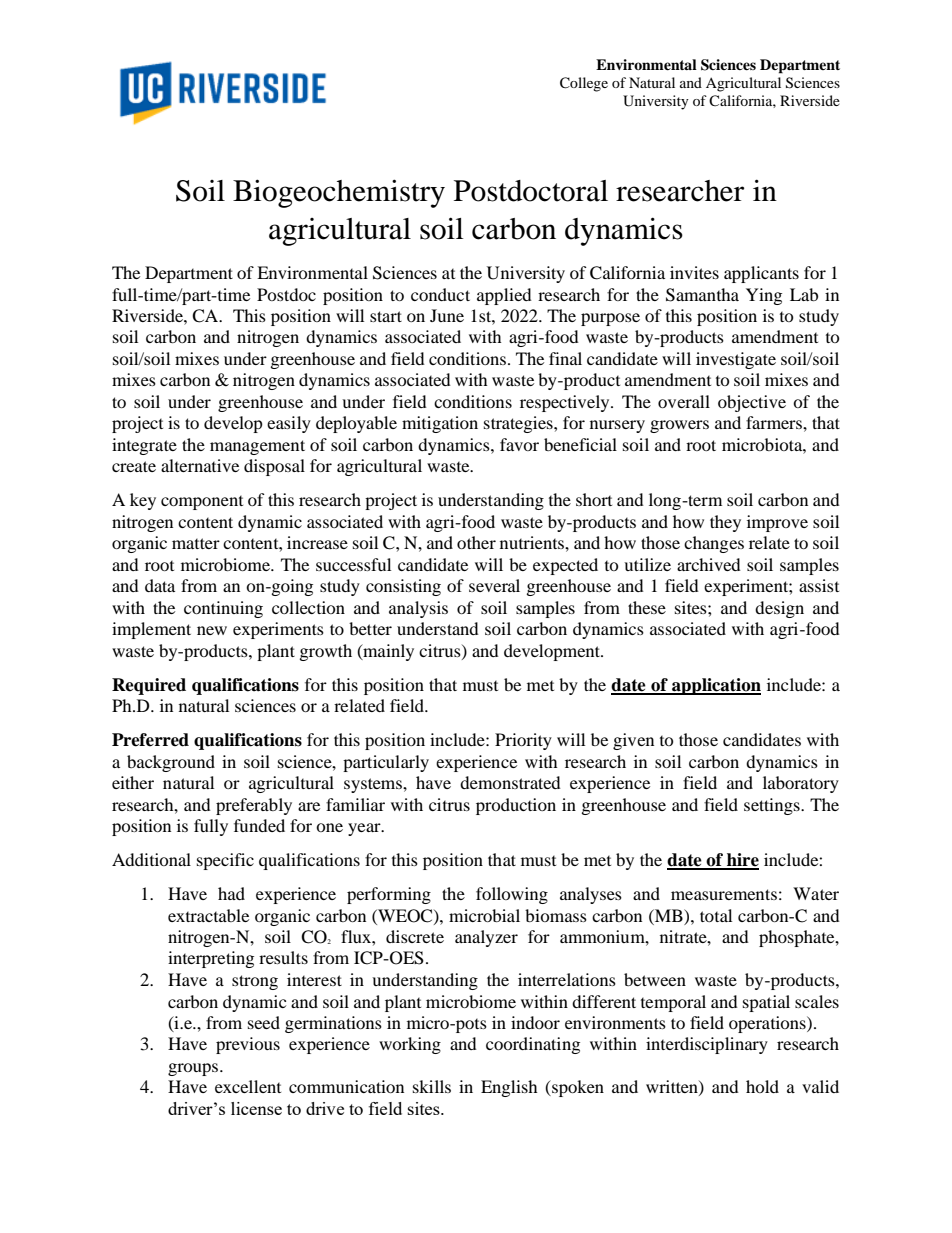  Describe the element at coordinates (762, 1086) in the screenshot. I see `hold` at that location.
